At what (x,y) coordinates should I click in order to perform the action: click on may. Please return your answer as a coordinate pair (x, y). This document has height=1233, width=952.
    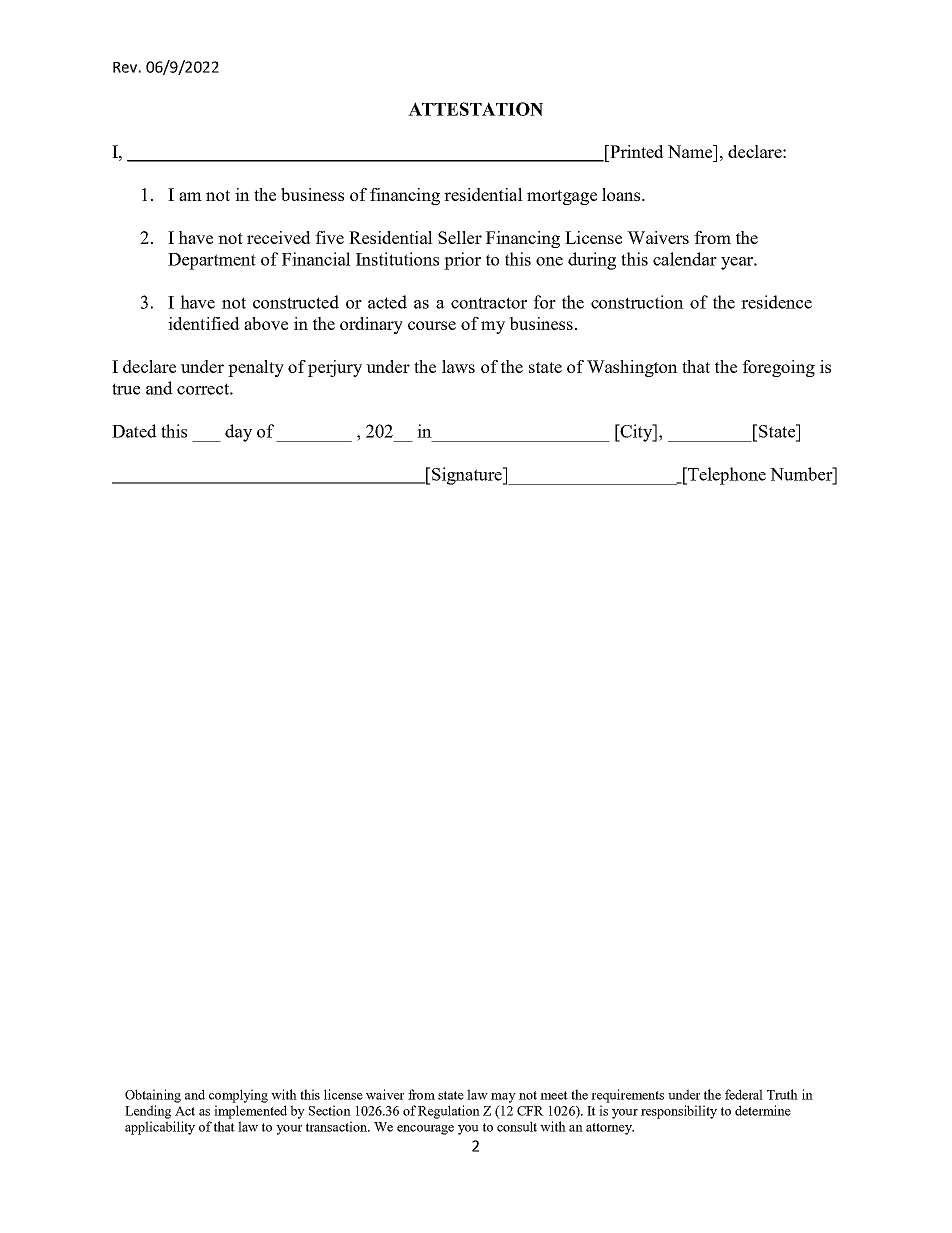
    Looking at the image, I should click on (503, 1098).
